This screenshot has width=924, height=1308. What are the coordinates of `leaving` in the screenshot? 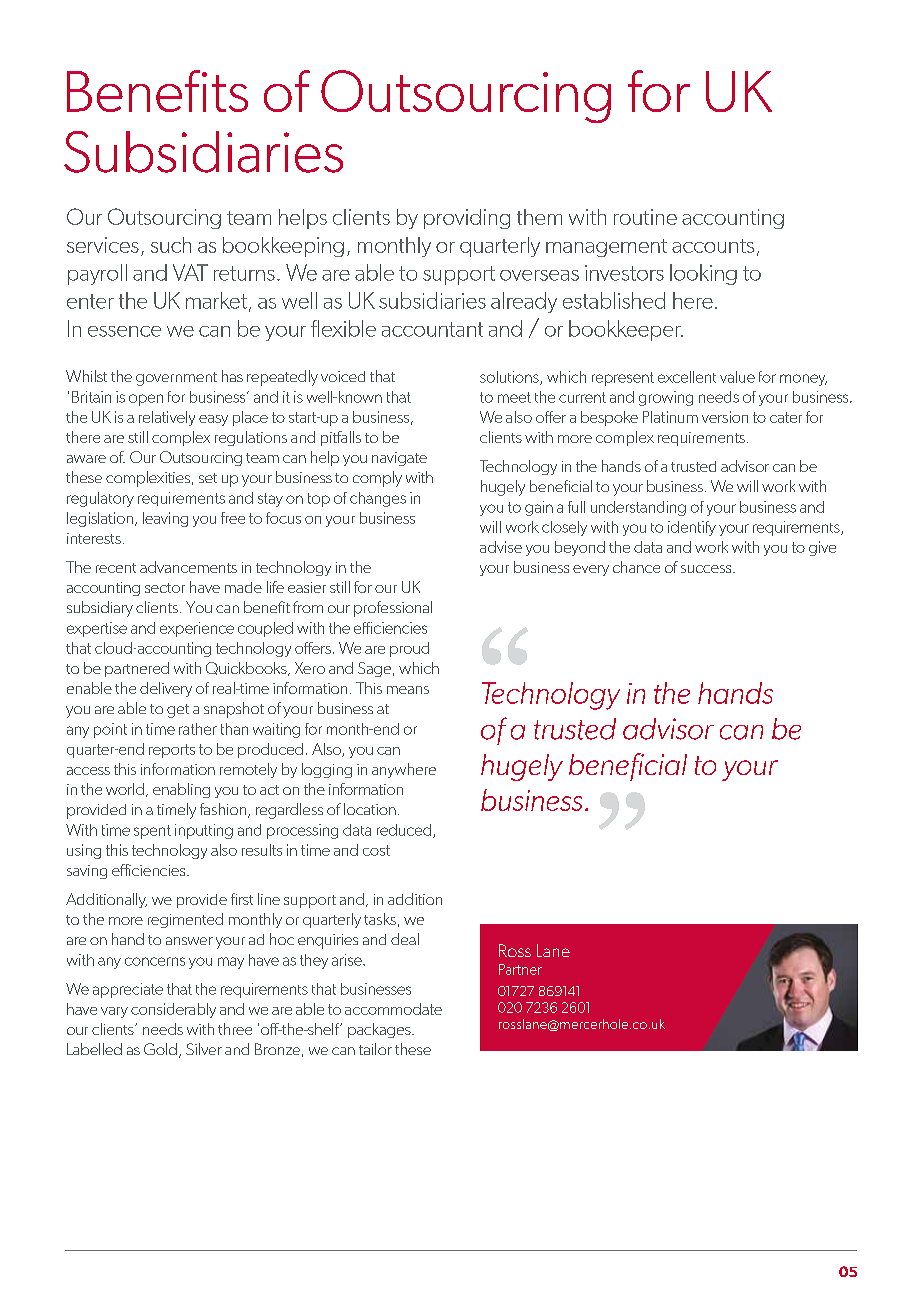 It's located at (165, 519).
